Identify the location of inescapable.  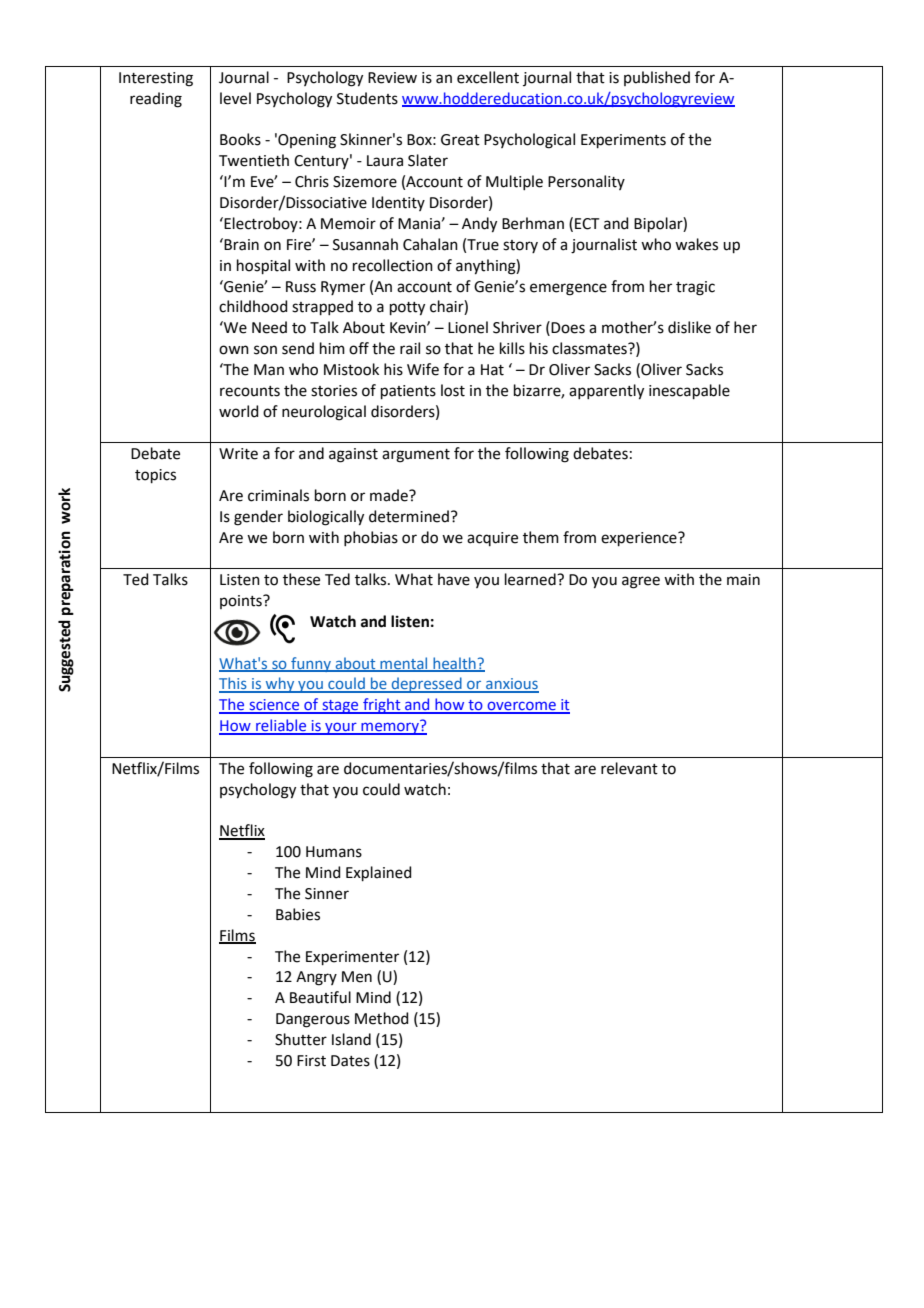
(689, 391).
